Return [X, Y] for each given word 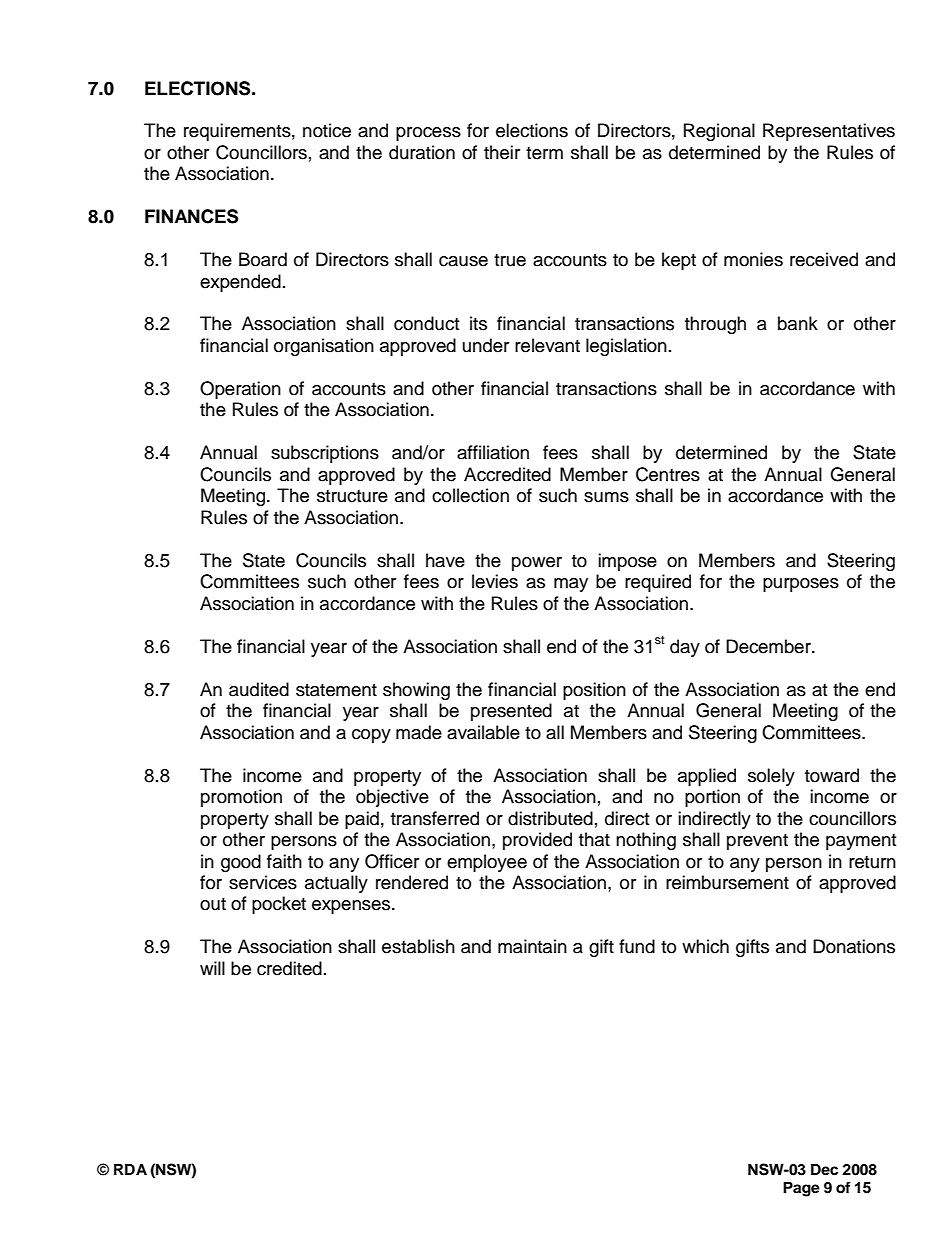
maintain [532, 946]
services [263, 882]
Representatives [829, 132]
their [502, 152]
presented [511, 712]
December [769, 646]
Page [801, 1189]
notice [327, 130]
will [212, 968]
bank [798, 323]
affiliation [493, 452]
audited [259, 689]
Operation [240, 390]
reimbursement [727, 882]
